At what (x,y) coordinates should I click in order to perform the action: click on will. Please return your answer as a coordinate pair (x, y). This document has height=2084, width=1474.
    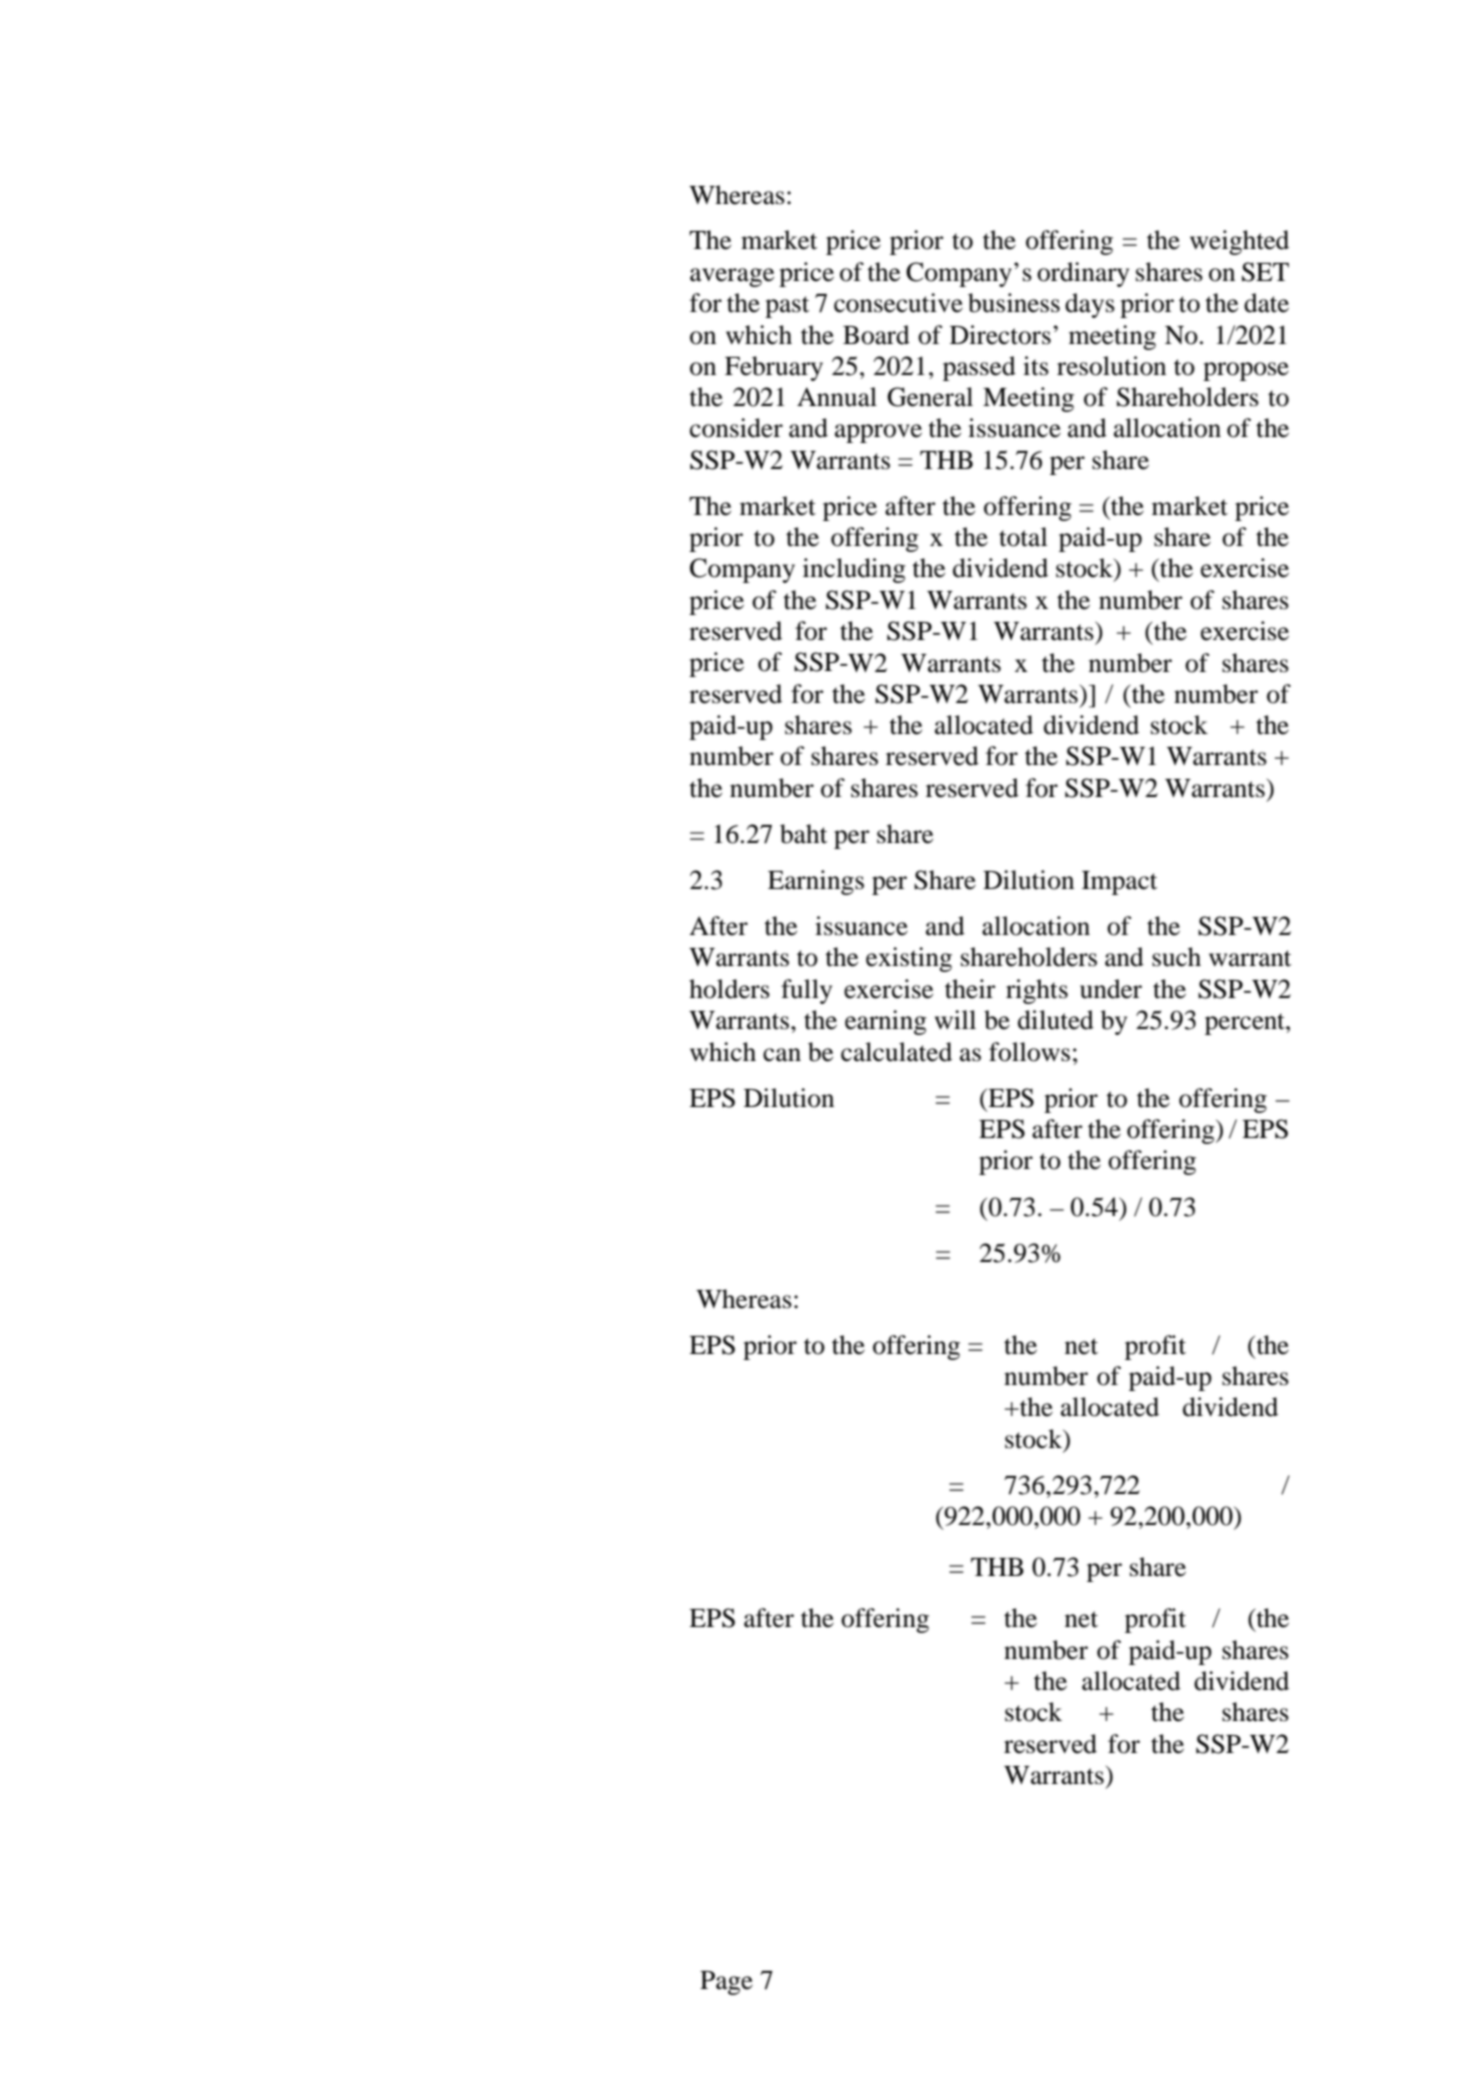
    Looking at the image, I should click on (955, 1019).
